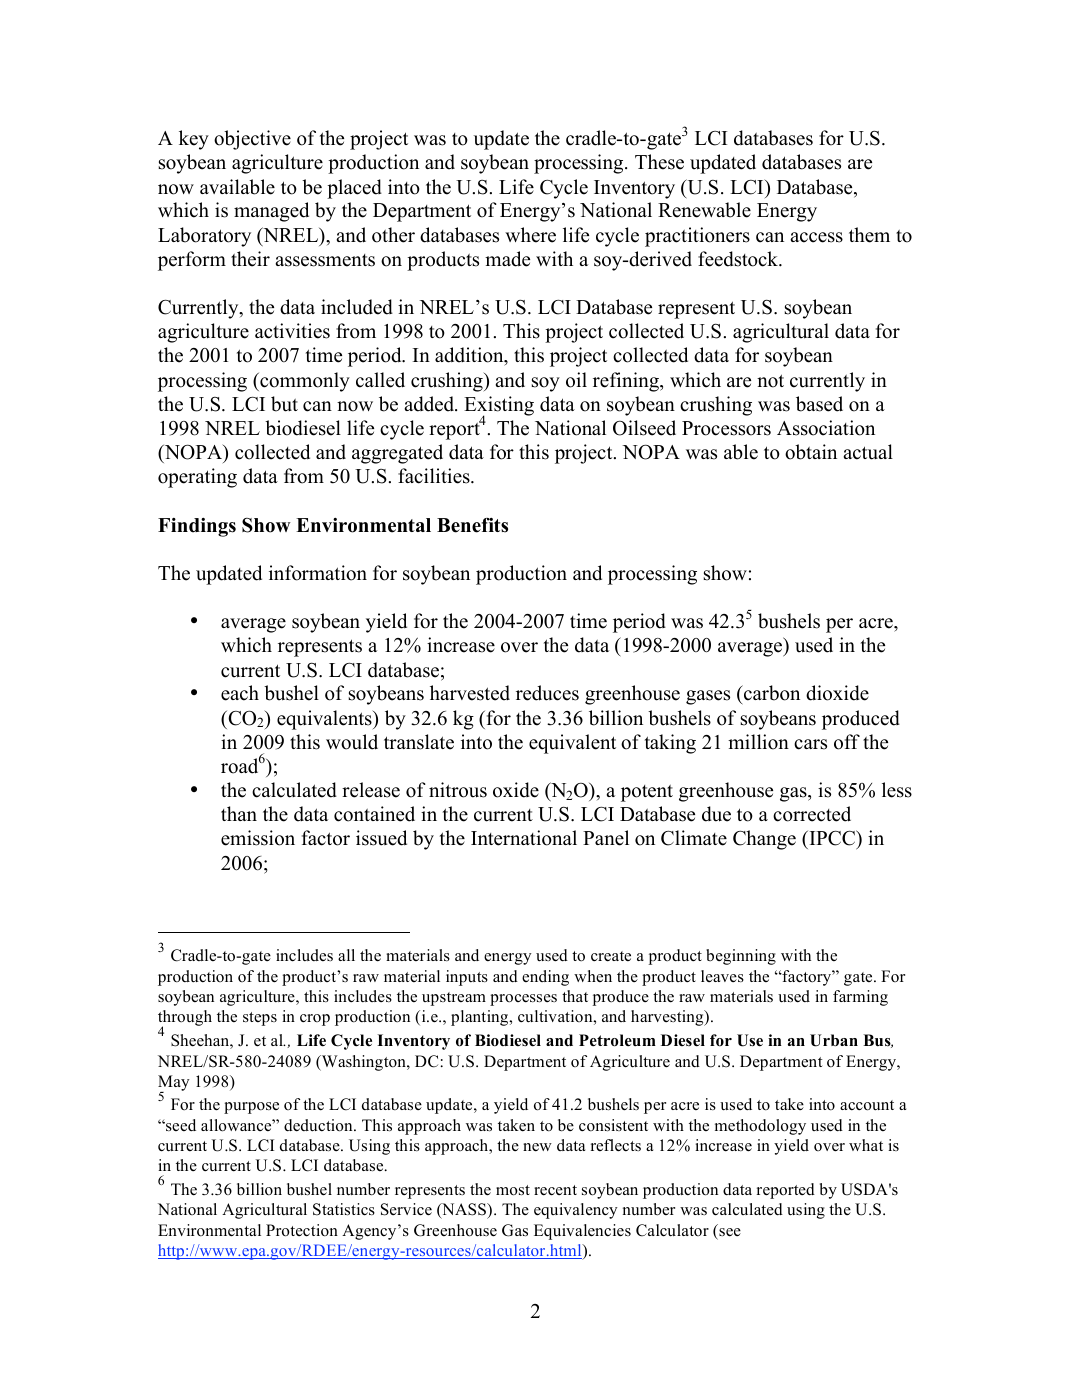 This image has height=1386, width=1071. Describe the element at coordinates (606, 838) in the image. I see `Panel` at that location.
